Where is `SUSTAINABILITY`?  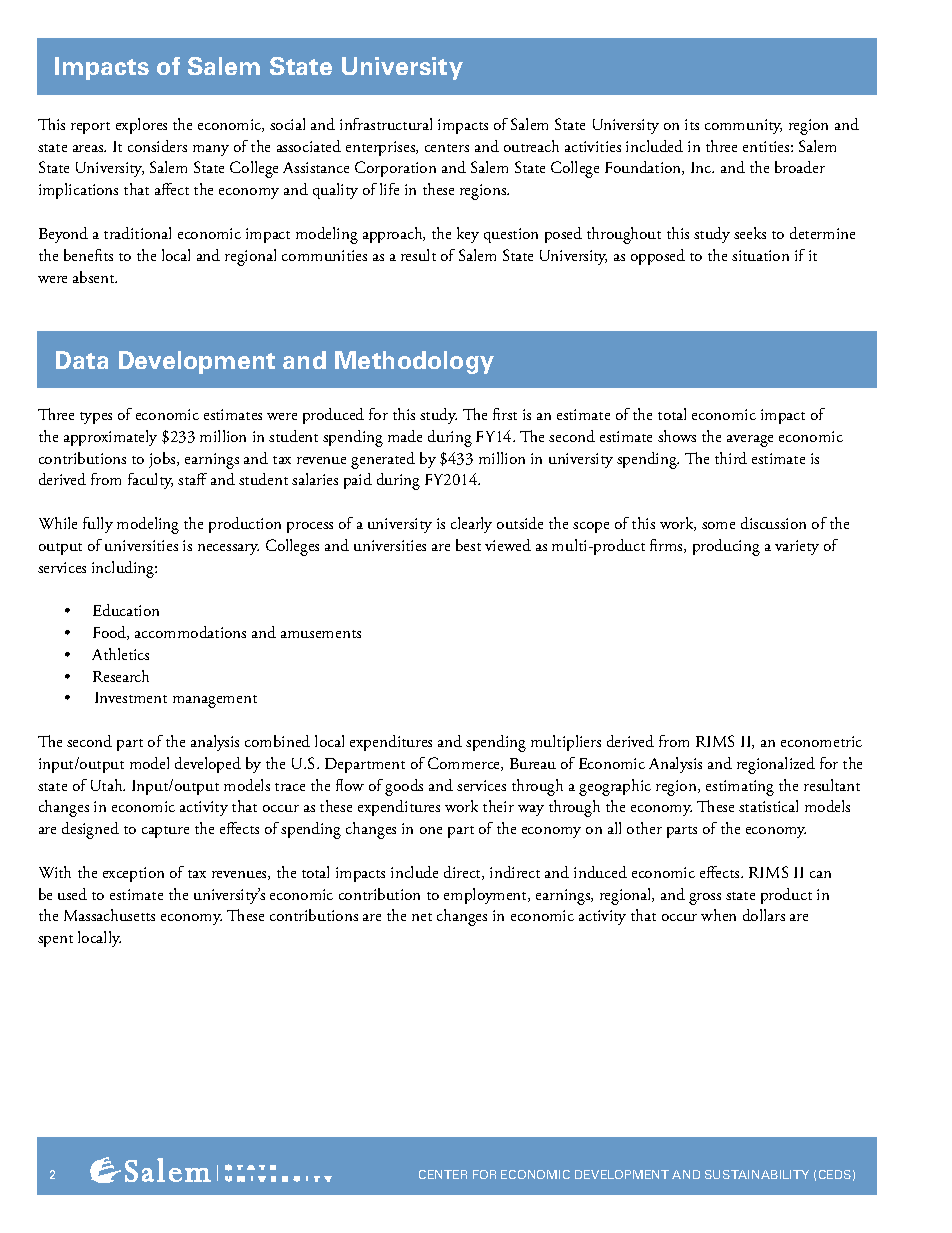
SUSTAINABILITY is located at coordinates (757, 1174).
